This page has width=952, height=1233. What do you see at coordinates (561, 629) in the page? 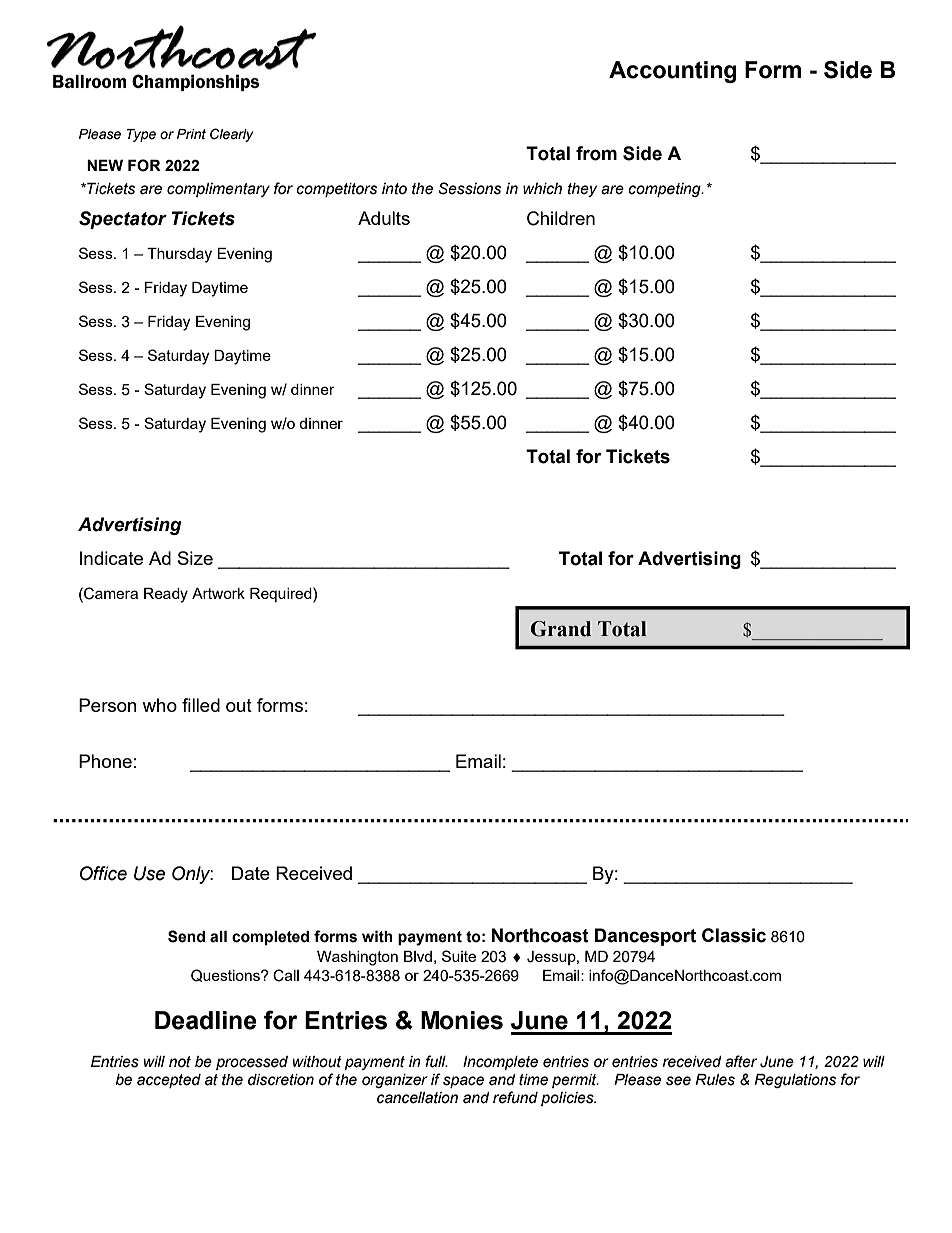
I see `Grand` at bounding box center [561, 629].
